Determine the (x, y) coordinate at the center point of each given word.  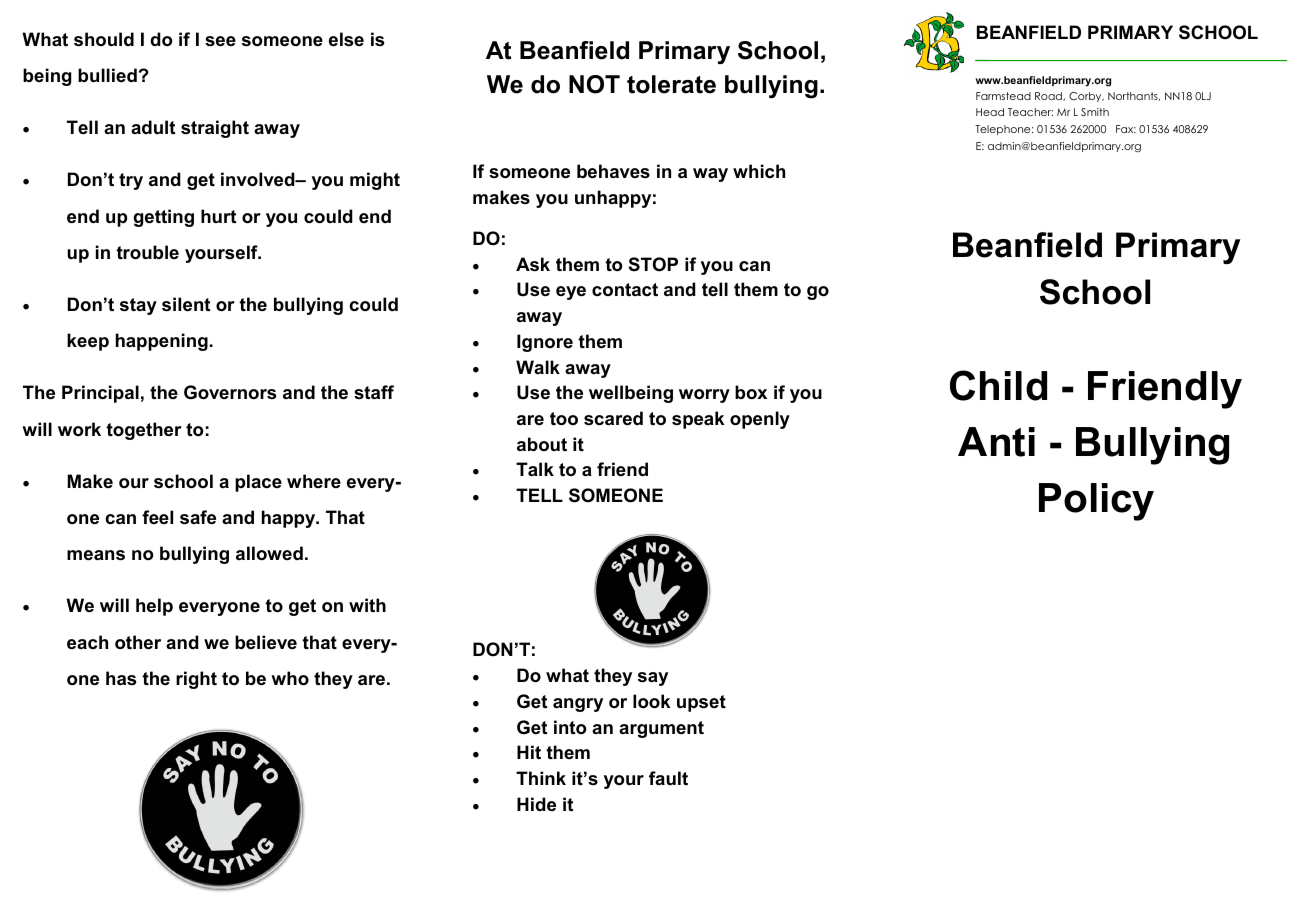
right (196, 680)
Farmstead (1003, 96)
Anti (996, 442)
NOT (594, 84)
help (154, 607)
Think (541, 778)
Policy (1096, 502)
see (220, 41)
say (653, 679)
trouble (147, 252)
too (564, 419)
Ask (533, 264)
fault (668, 778)
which (759, 171)
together (144, 431)
